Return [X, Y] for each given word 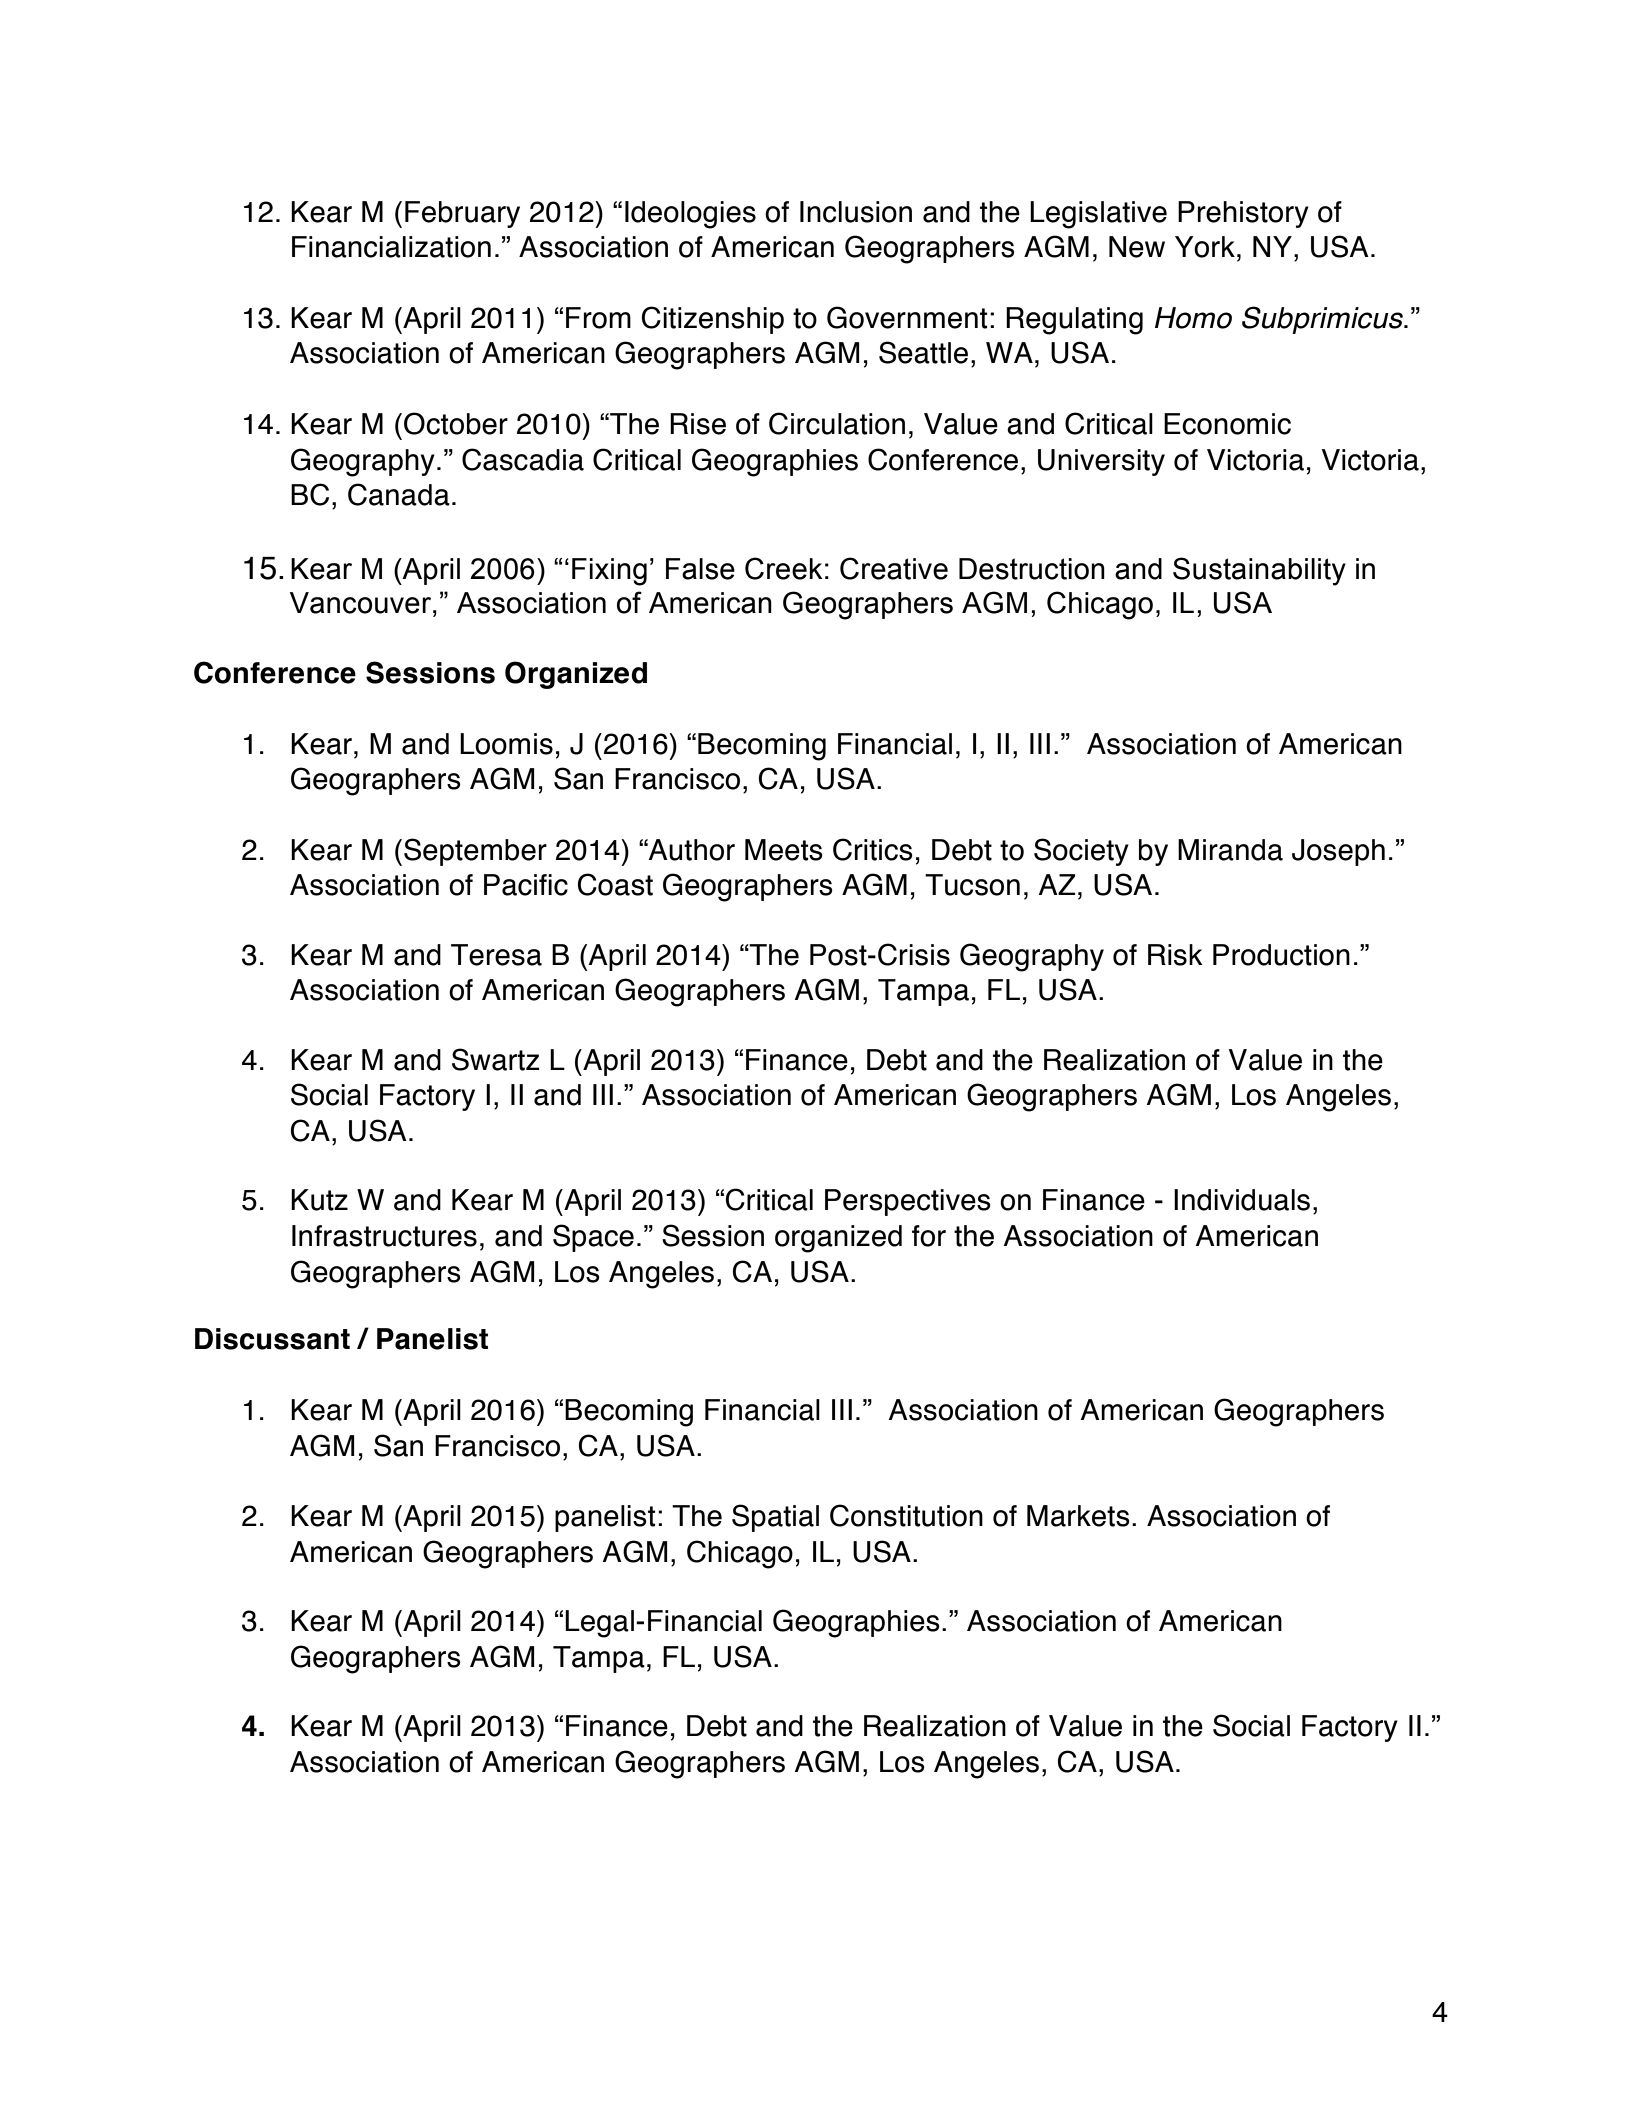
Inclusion [856, 212]
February [462, 214]
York [1205, 247]
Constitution [906, 1515]
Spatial [775, 1518]
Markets [1078, 1516]
